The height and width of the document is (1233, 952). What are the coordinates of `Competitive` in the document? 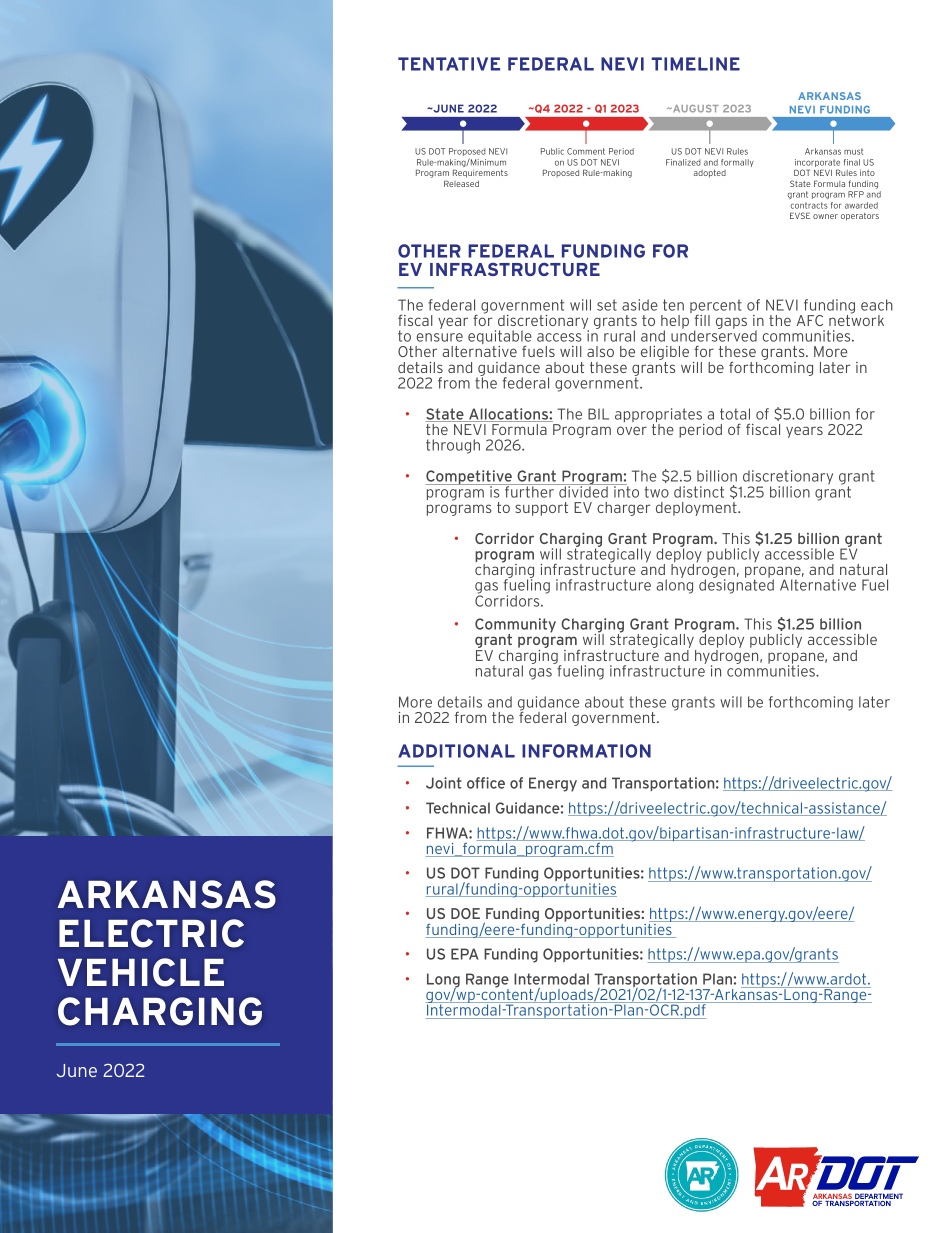 It's located at (470, 478).
